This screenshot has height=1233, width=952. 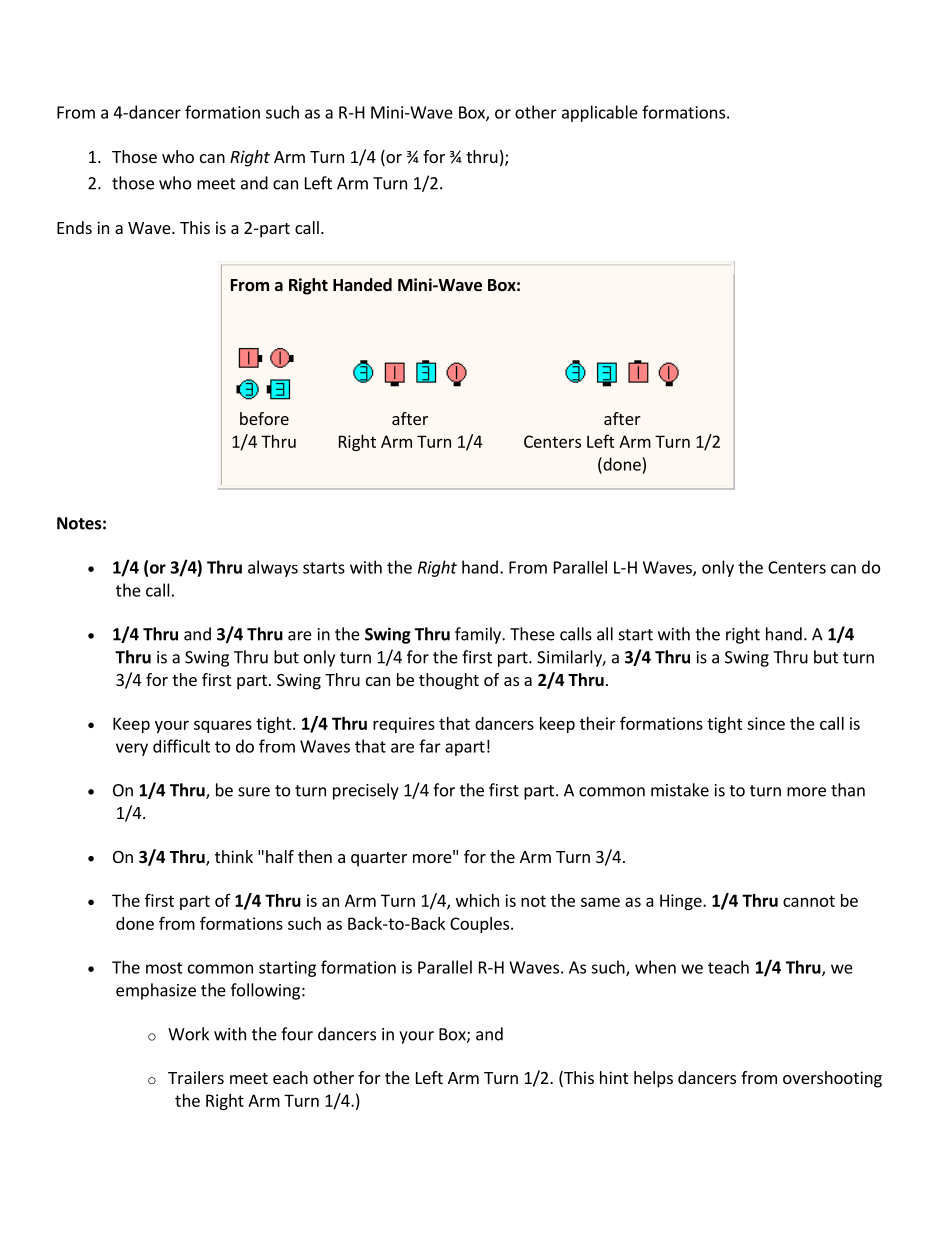 What do you see at coordinates (223, 726) in the screenshot?
I see `squares` at bounding box center [223, 726].
